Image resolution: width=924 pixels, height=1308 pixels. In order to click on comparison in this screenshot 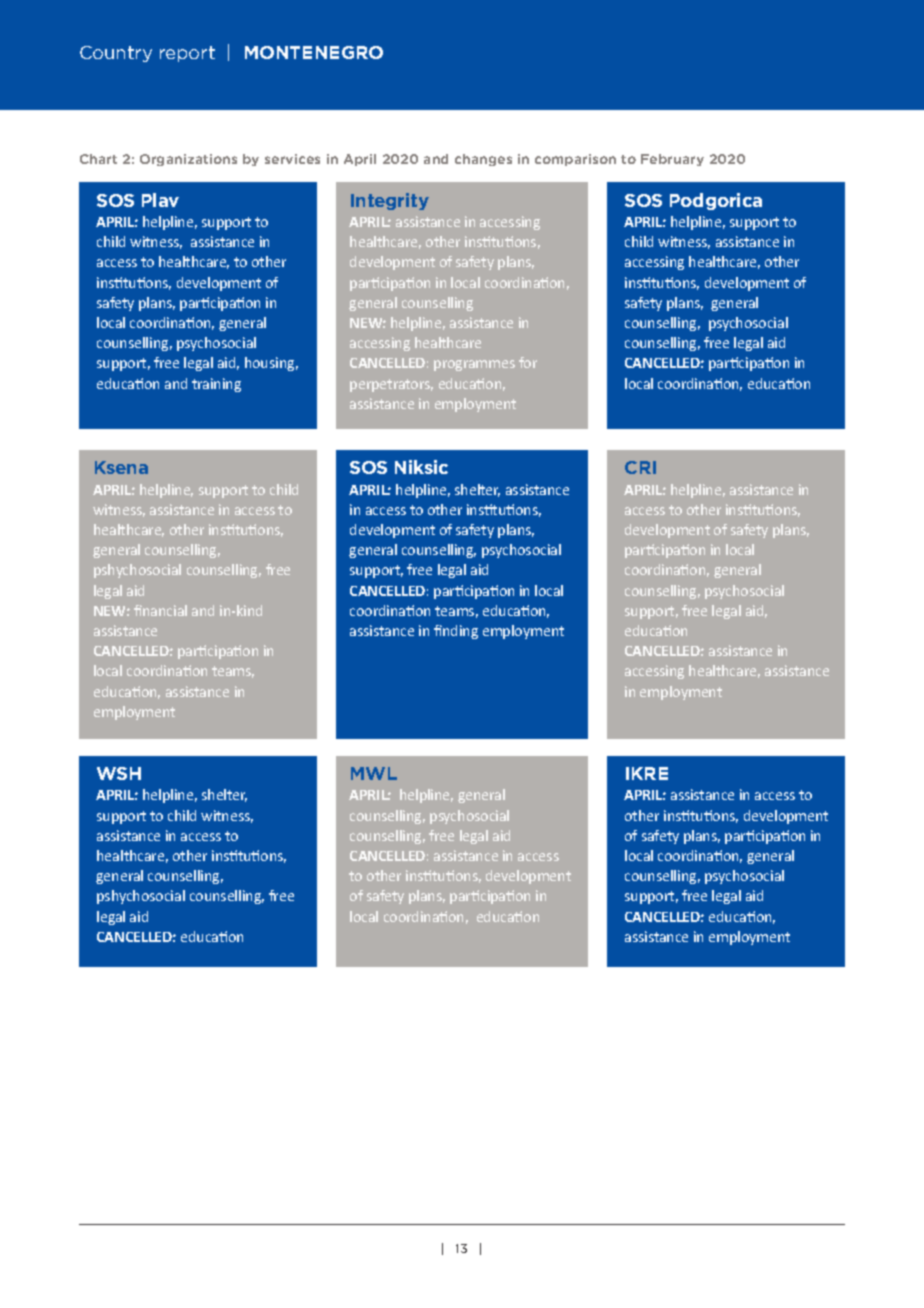, I will do `click(575, 160)`.
